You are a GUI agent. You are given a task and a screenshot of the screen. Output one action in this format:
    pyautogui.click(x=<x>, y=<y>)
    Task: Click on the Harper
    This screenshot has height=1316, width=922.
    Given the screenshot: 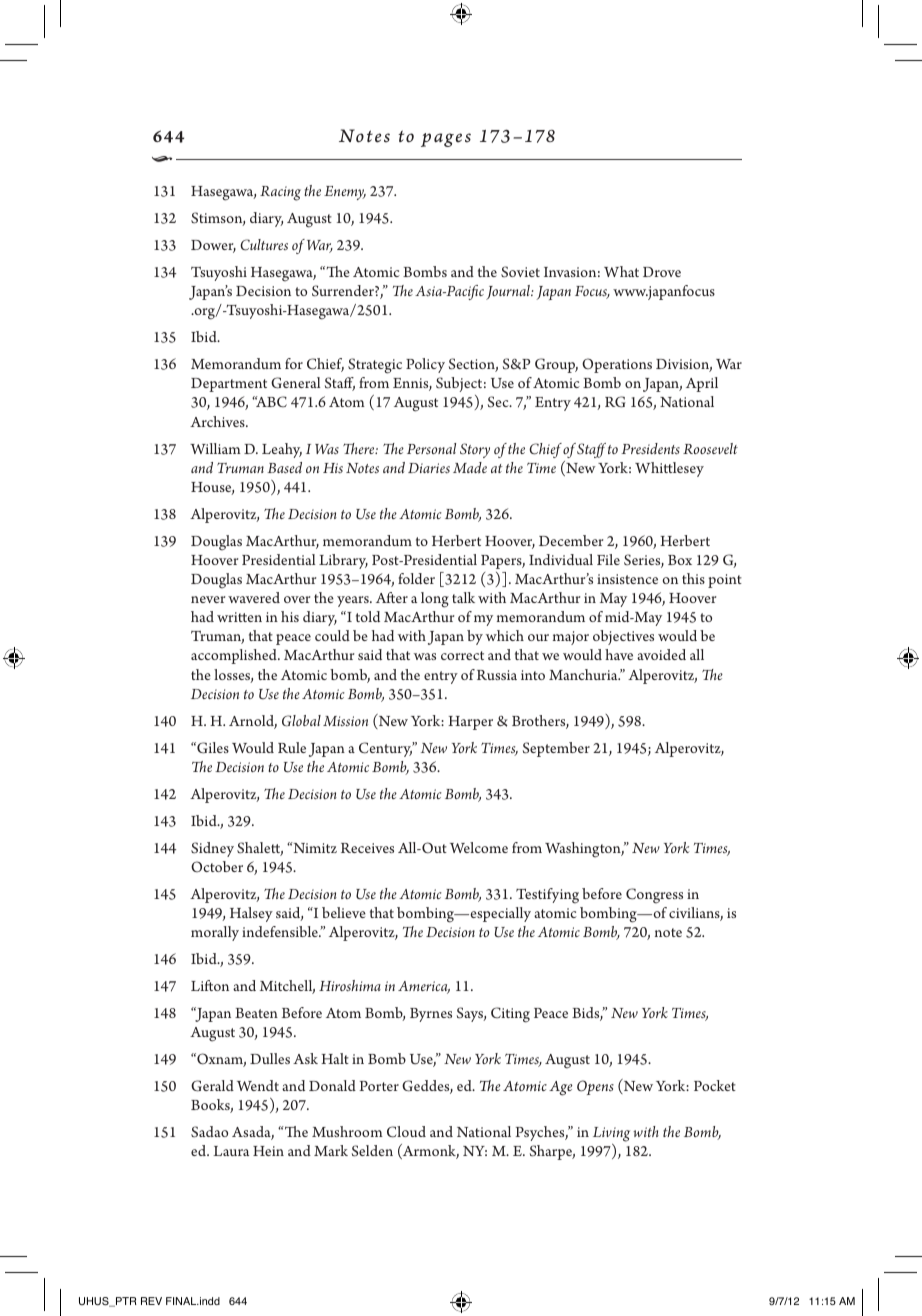 What is the action you would take?
    pyautogui.click(x=470, y=723)
